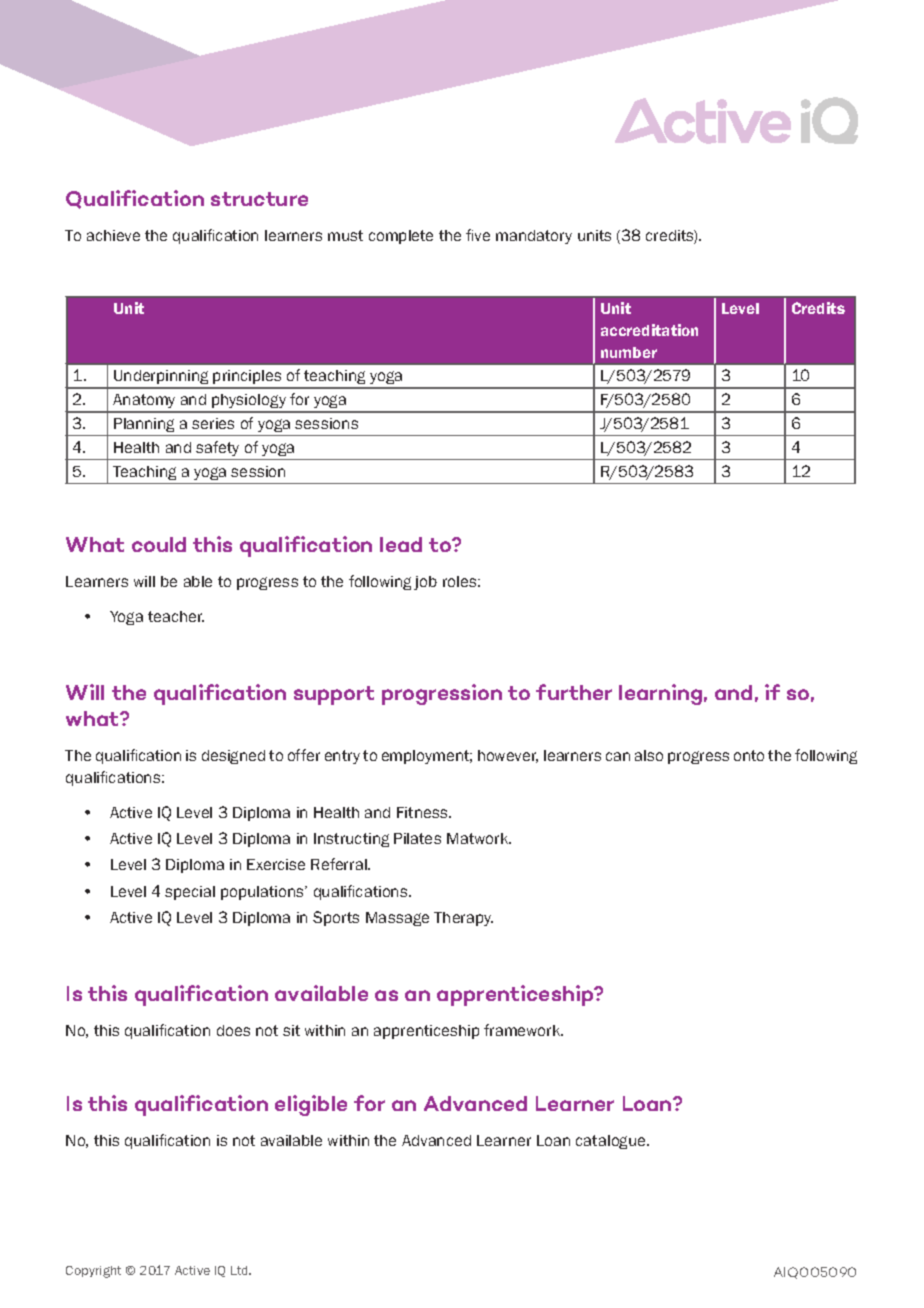 The image size is (924, 1308). I want to click on eligible, so click(311, 1105).
